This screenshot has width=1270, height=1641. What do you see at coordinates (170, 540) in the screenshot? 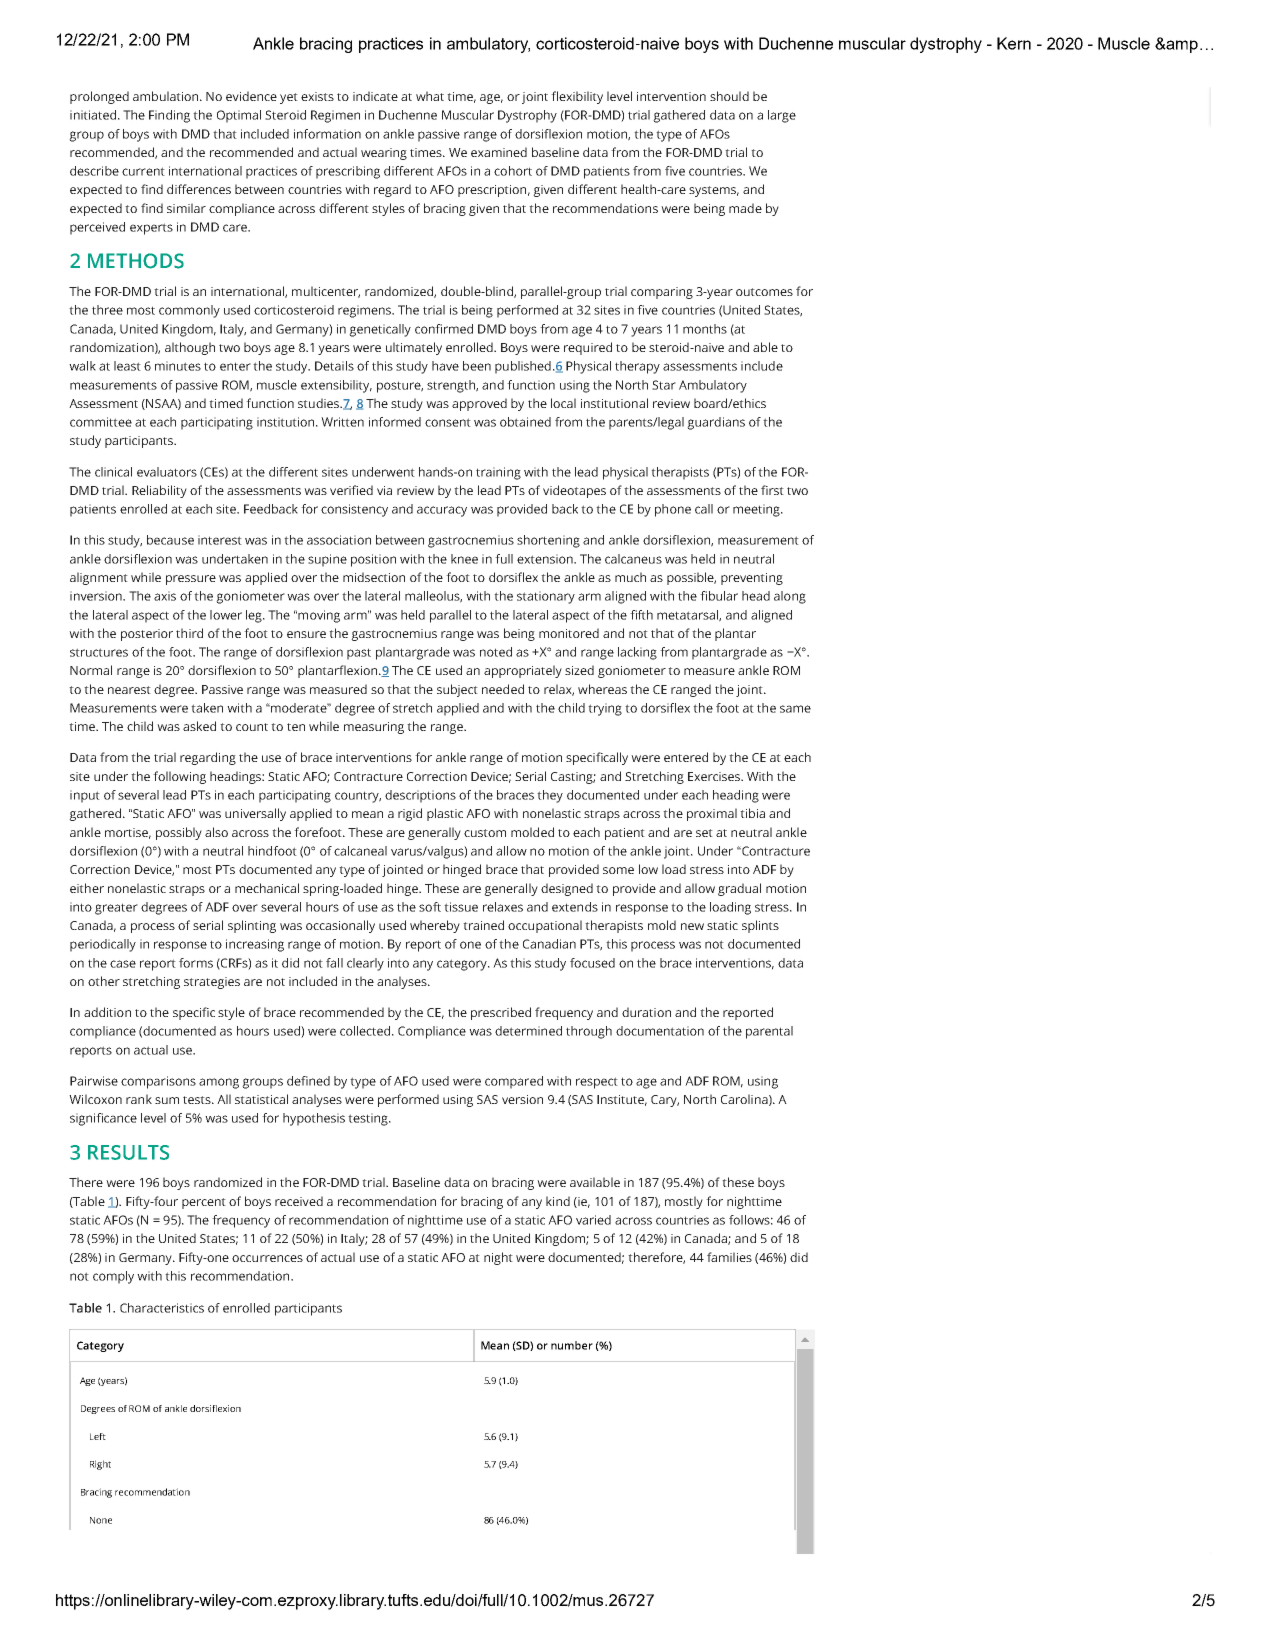
I see `because` at bounding box center [170, 540].
